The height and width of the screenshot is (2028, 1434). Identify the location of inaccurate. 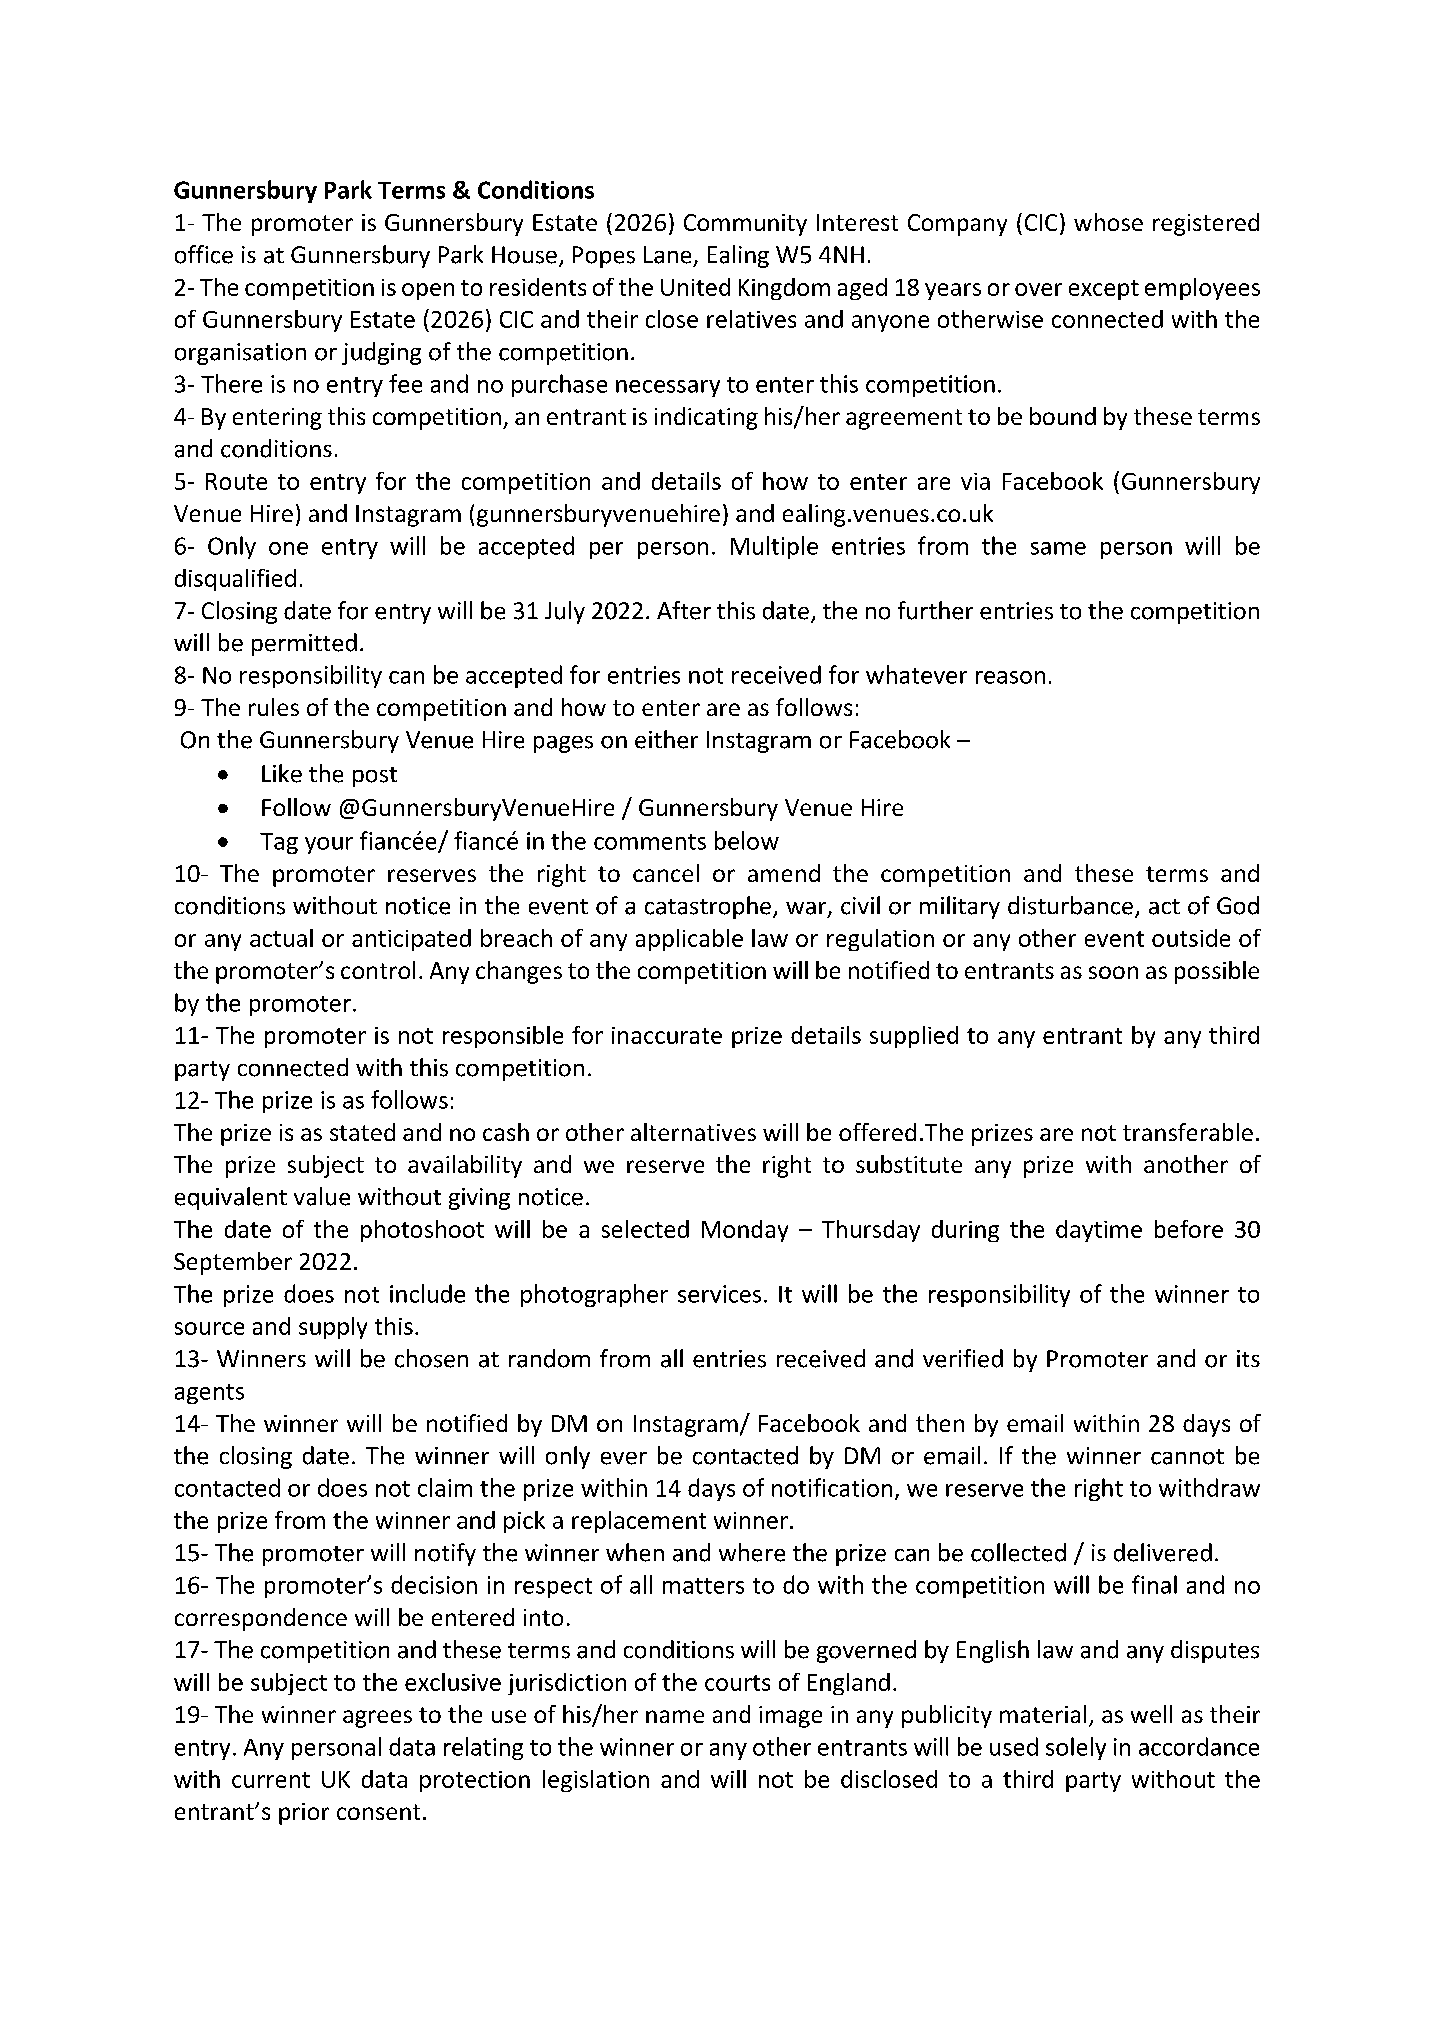
(667, 1035).
